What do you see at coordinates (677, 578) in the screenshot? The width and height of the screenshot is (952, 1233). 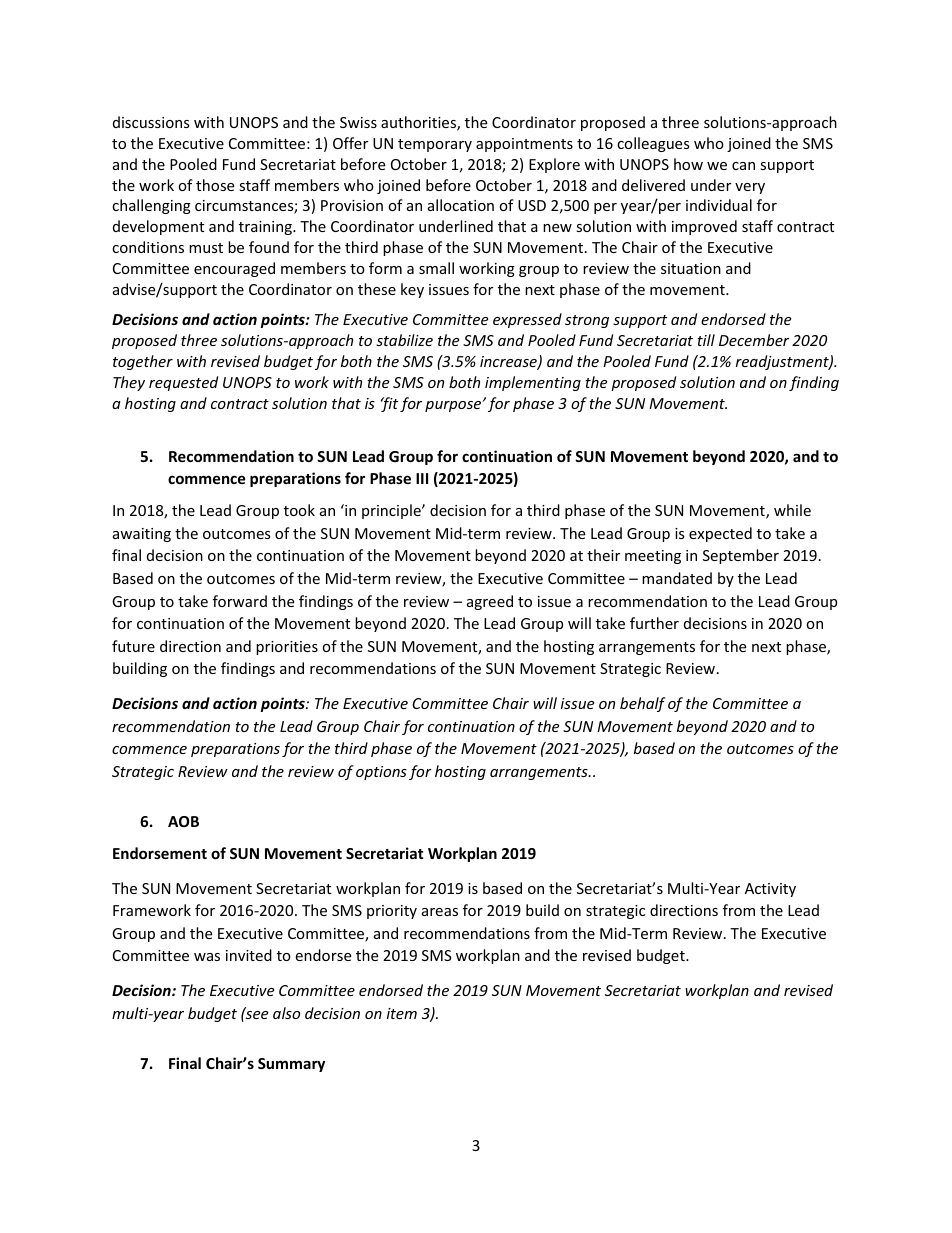 I see `mandated` at bounding box center [677, 578].
